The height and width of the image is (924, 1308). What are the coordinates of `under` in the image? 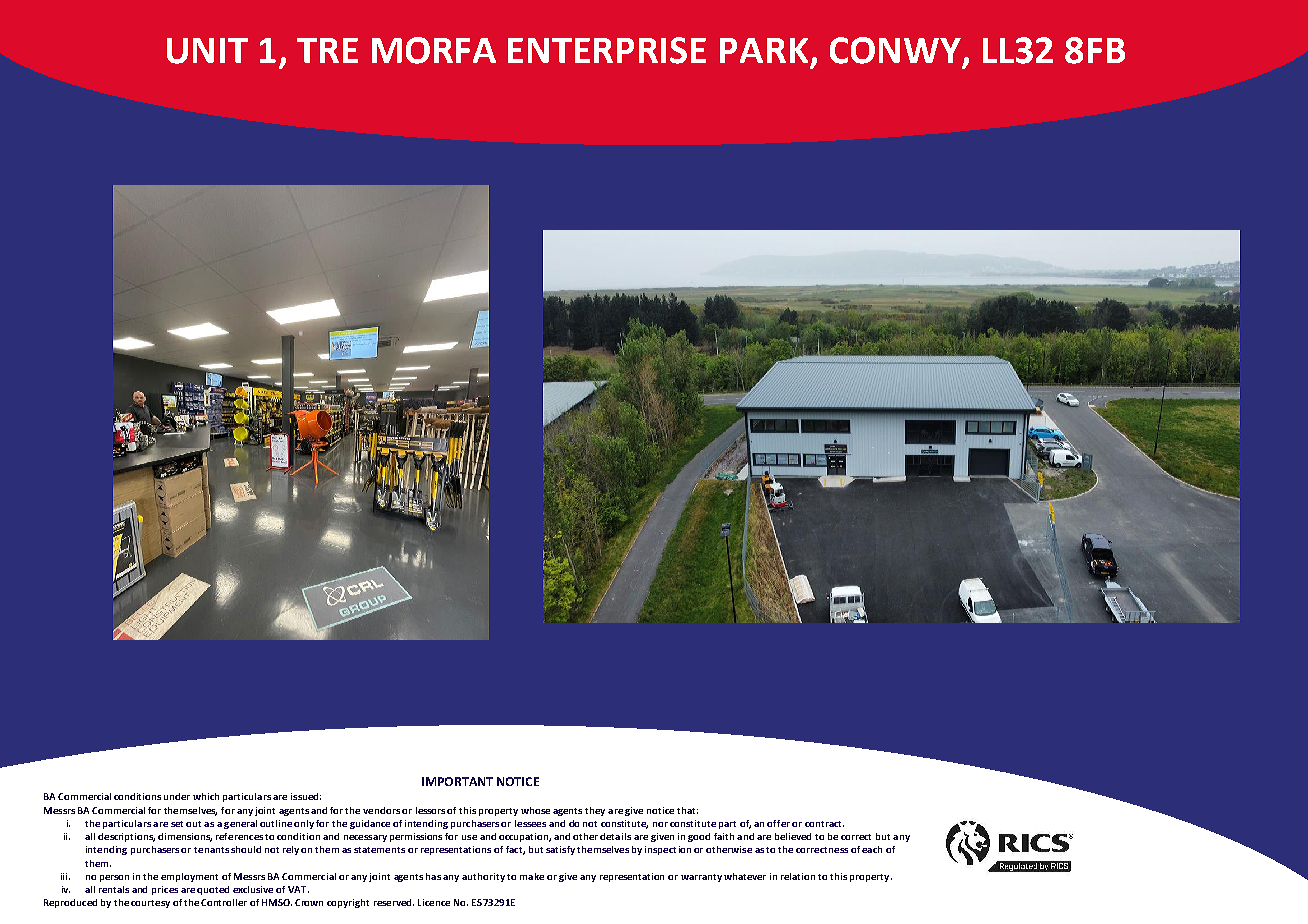 It's located at (177, 796).
